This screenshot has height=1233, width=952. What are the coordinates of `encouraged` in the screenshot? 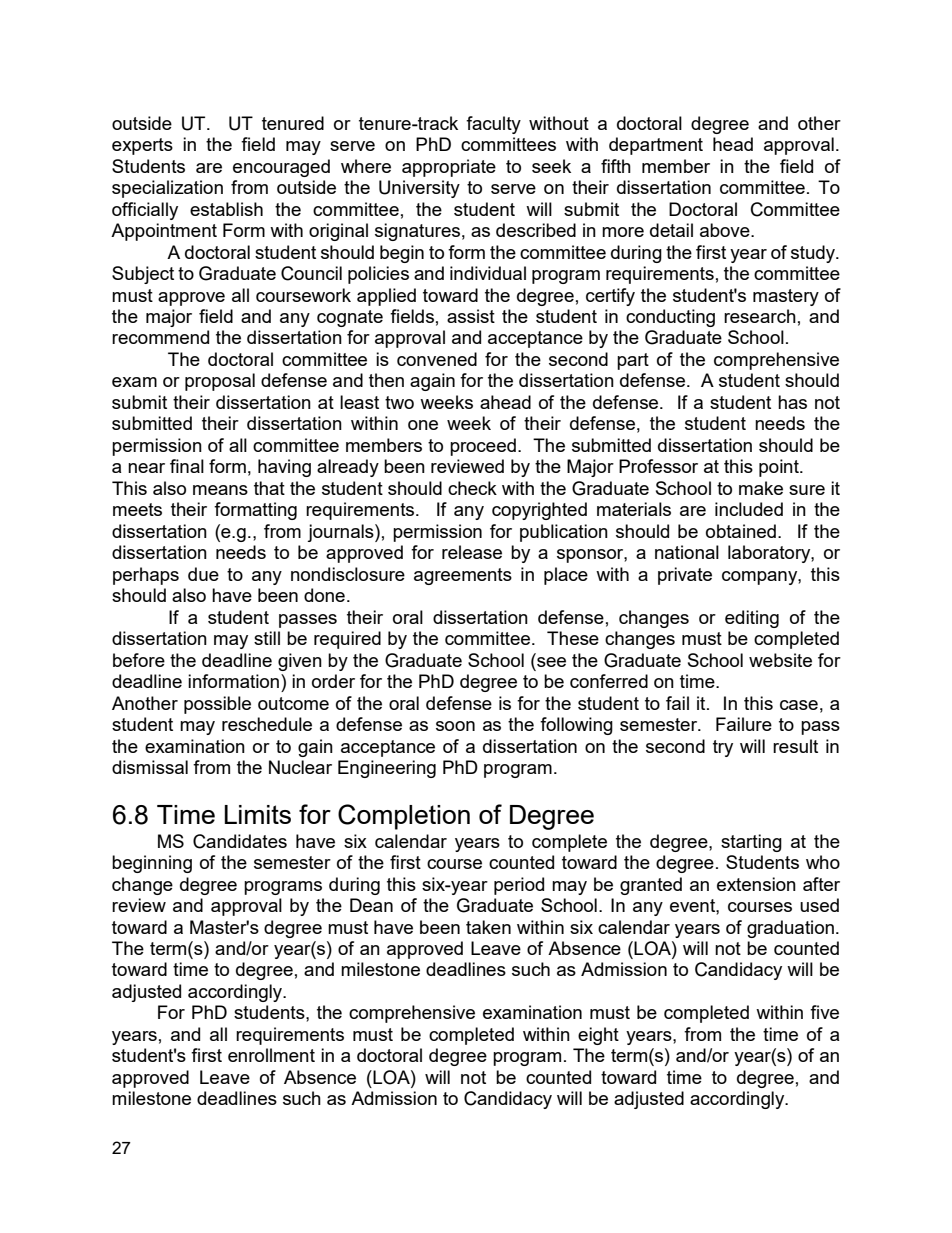 It's located at (281, 168).
